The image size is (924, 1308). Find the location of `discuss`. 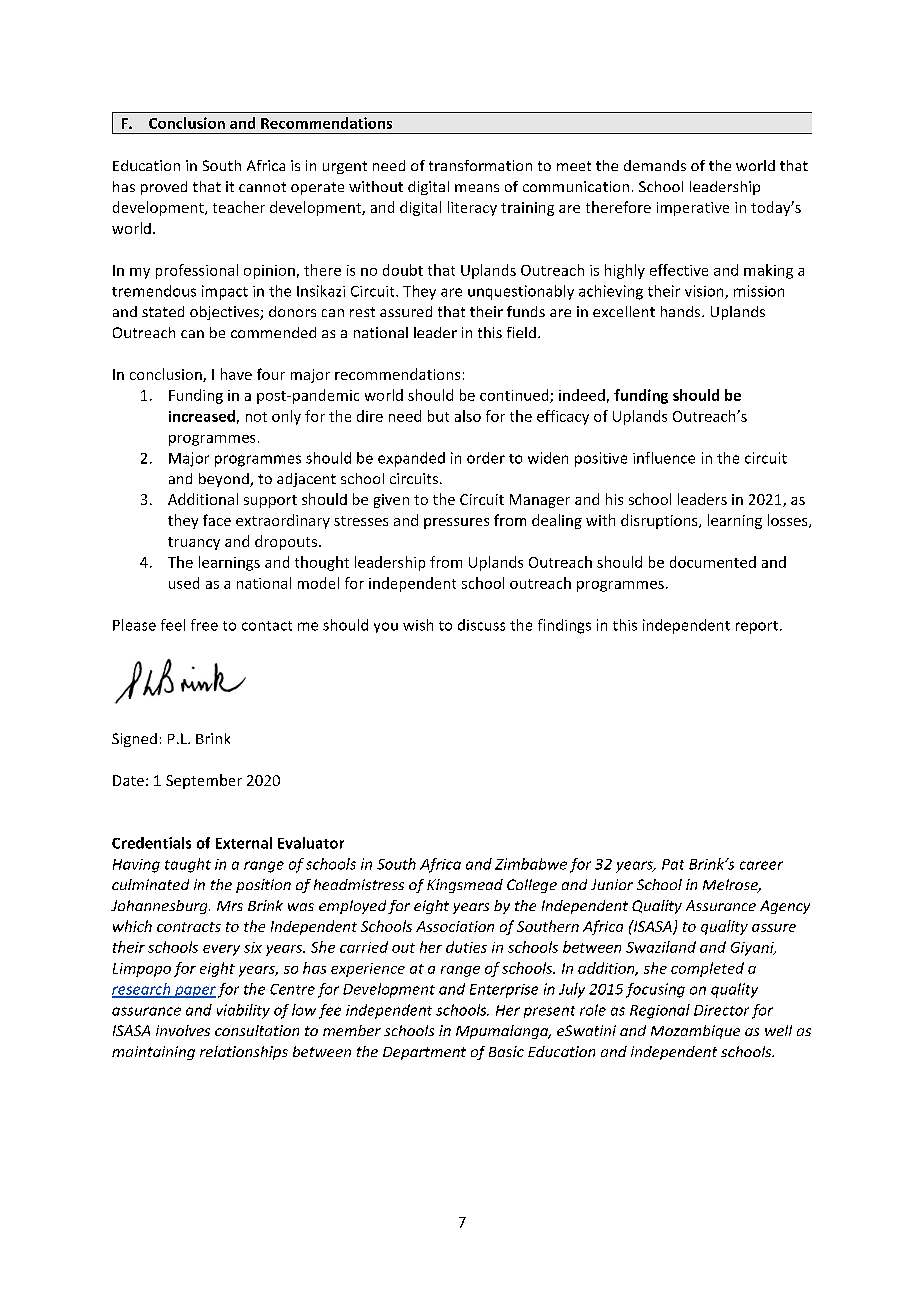

discuss is located at coordinates (481, 625).
